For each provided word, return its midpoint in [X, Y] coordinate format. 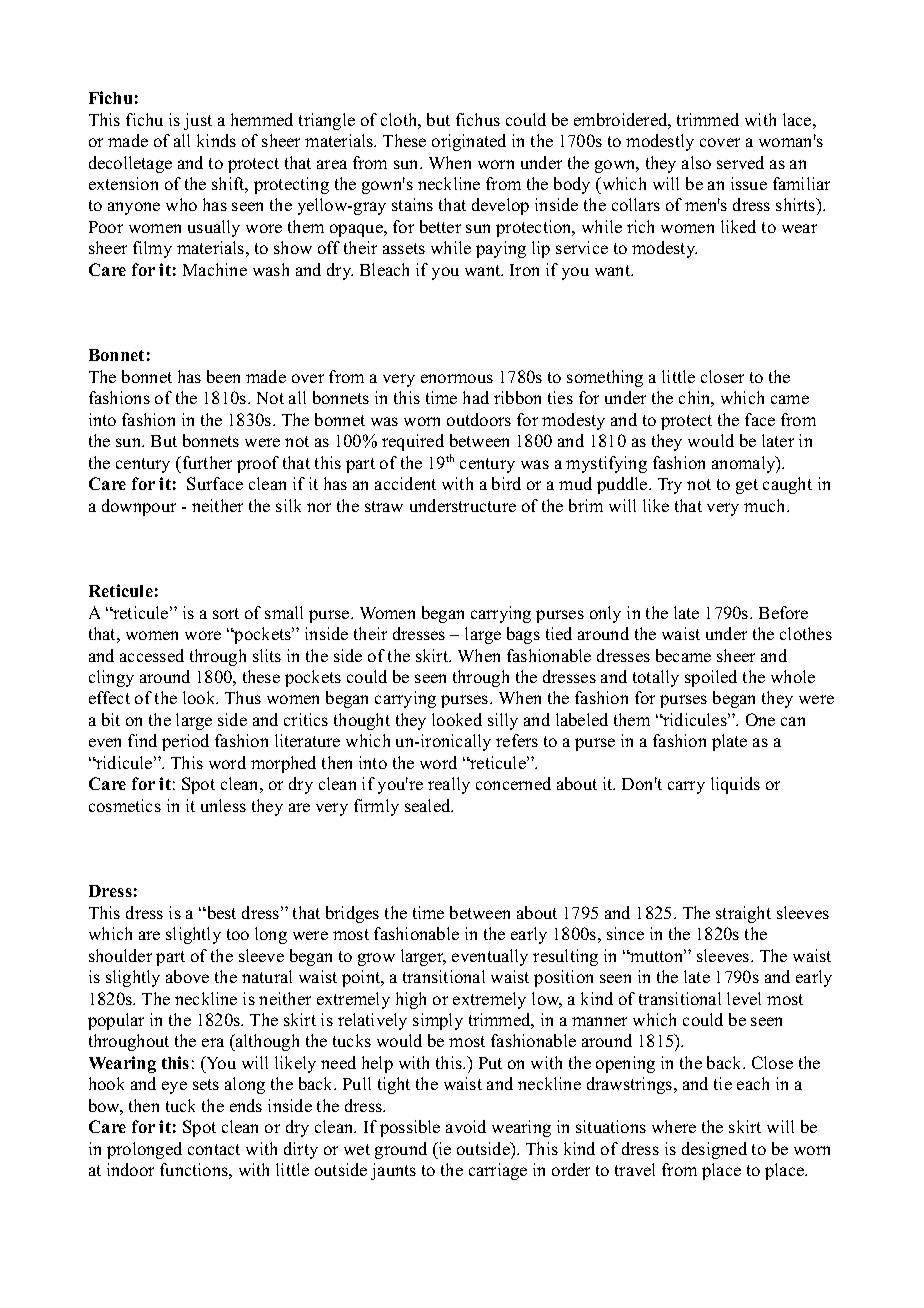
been [223, 376]
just [198, 121]
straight [743, 914]
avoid [466, 1126]
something [605, 378]
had [476, 397]
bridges [352, 914]
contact [214, 1149]
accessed [152, 655]
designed [714, 1150]
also [696, 162]
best [220, 912]
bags [523, 635]
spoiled [711, 678]
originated [469, 142]
